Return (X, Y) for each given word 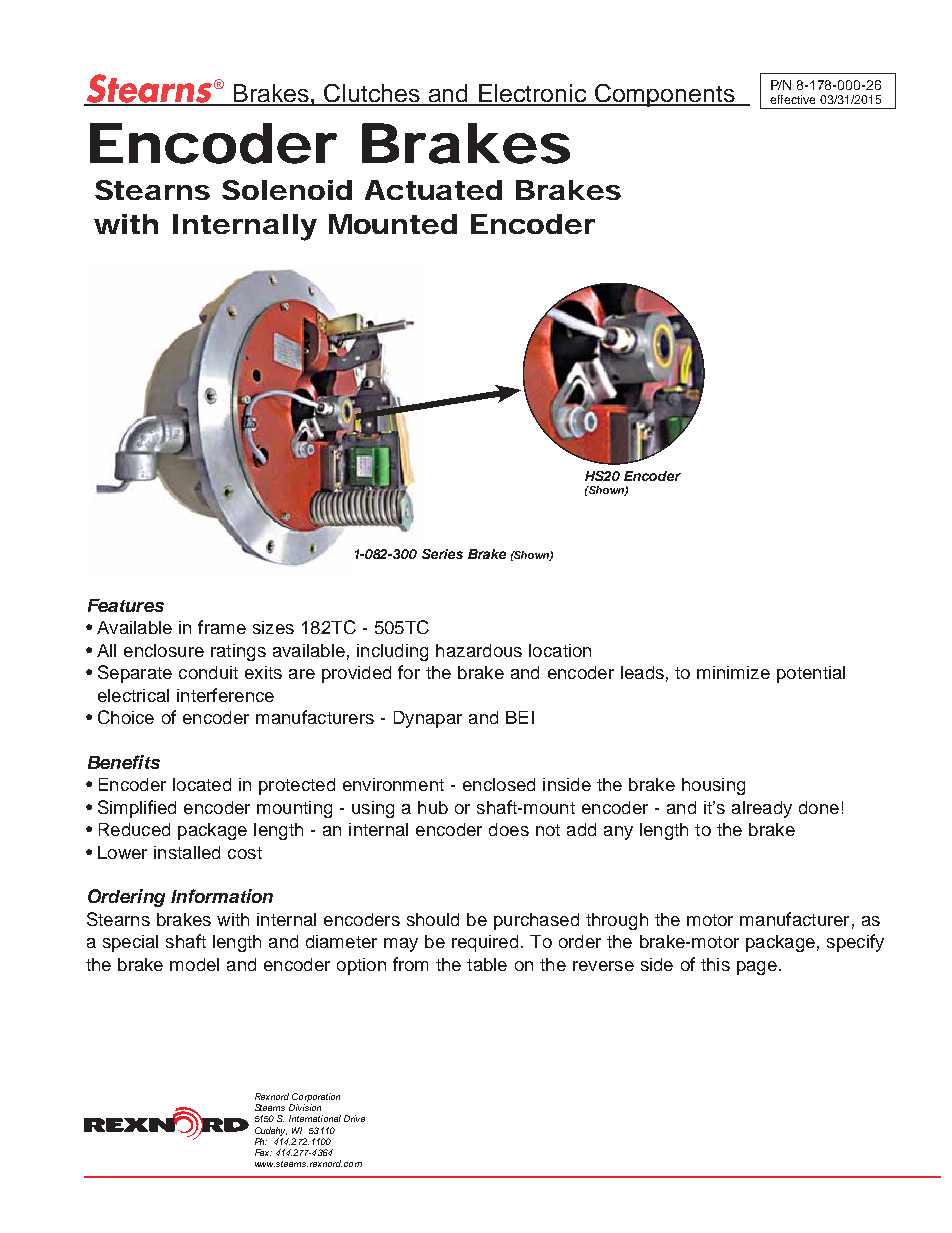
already (762, 809)
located (202, 784)
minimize (733, 672)
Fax (263, 1152)
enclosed (499, 784)
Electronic (533, 94)
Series (442, 554)
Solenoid (287, 190)
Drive (354, 1118)
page (757, 968)
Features (126, 605)
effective (792, 99)
